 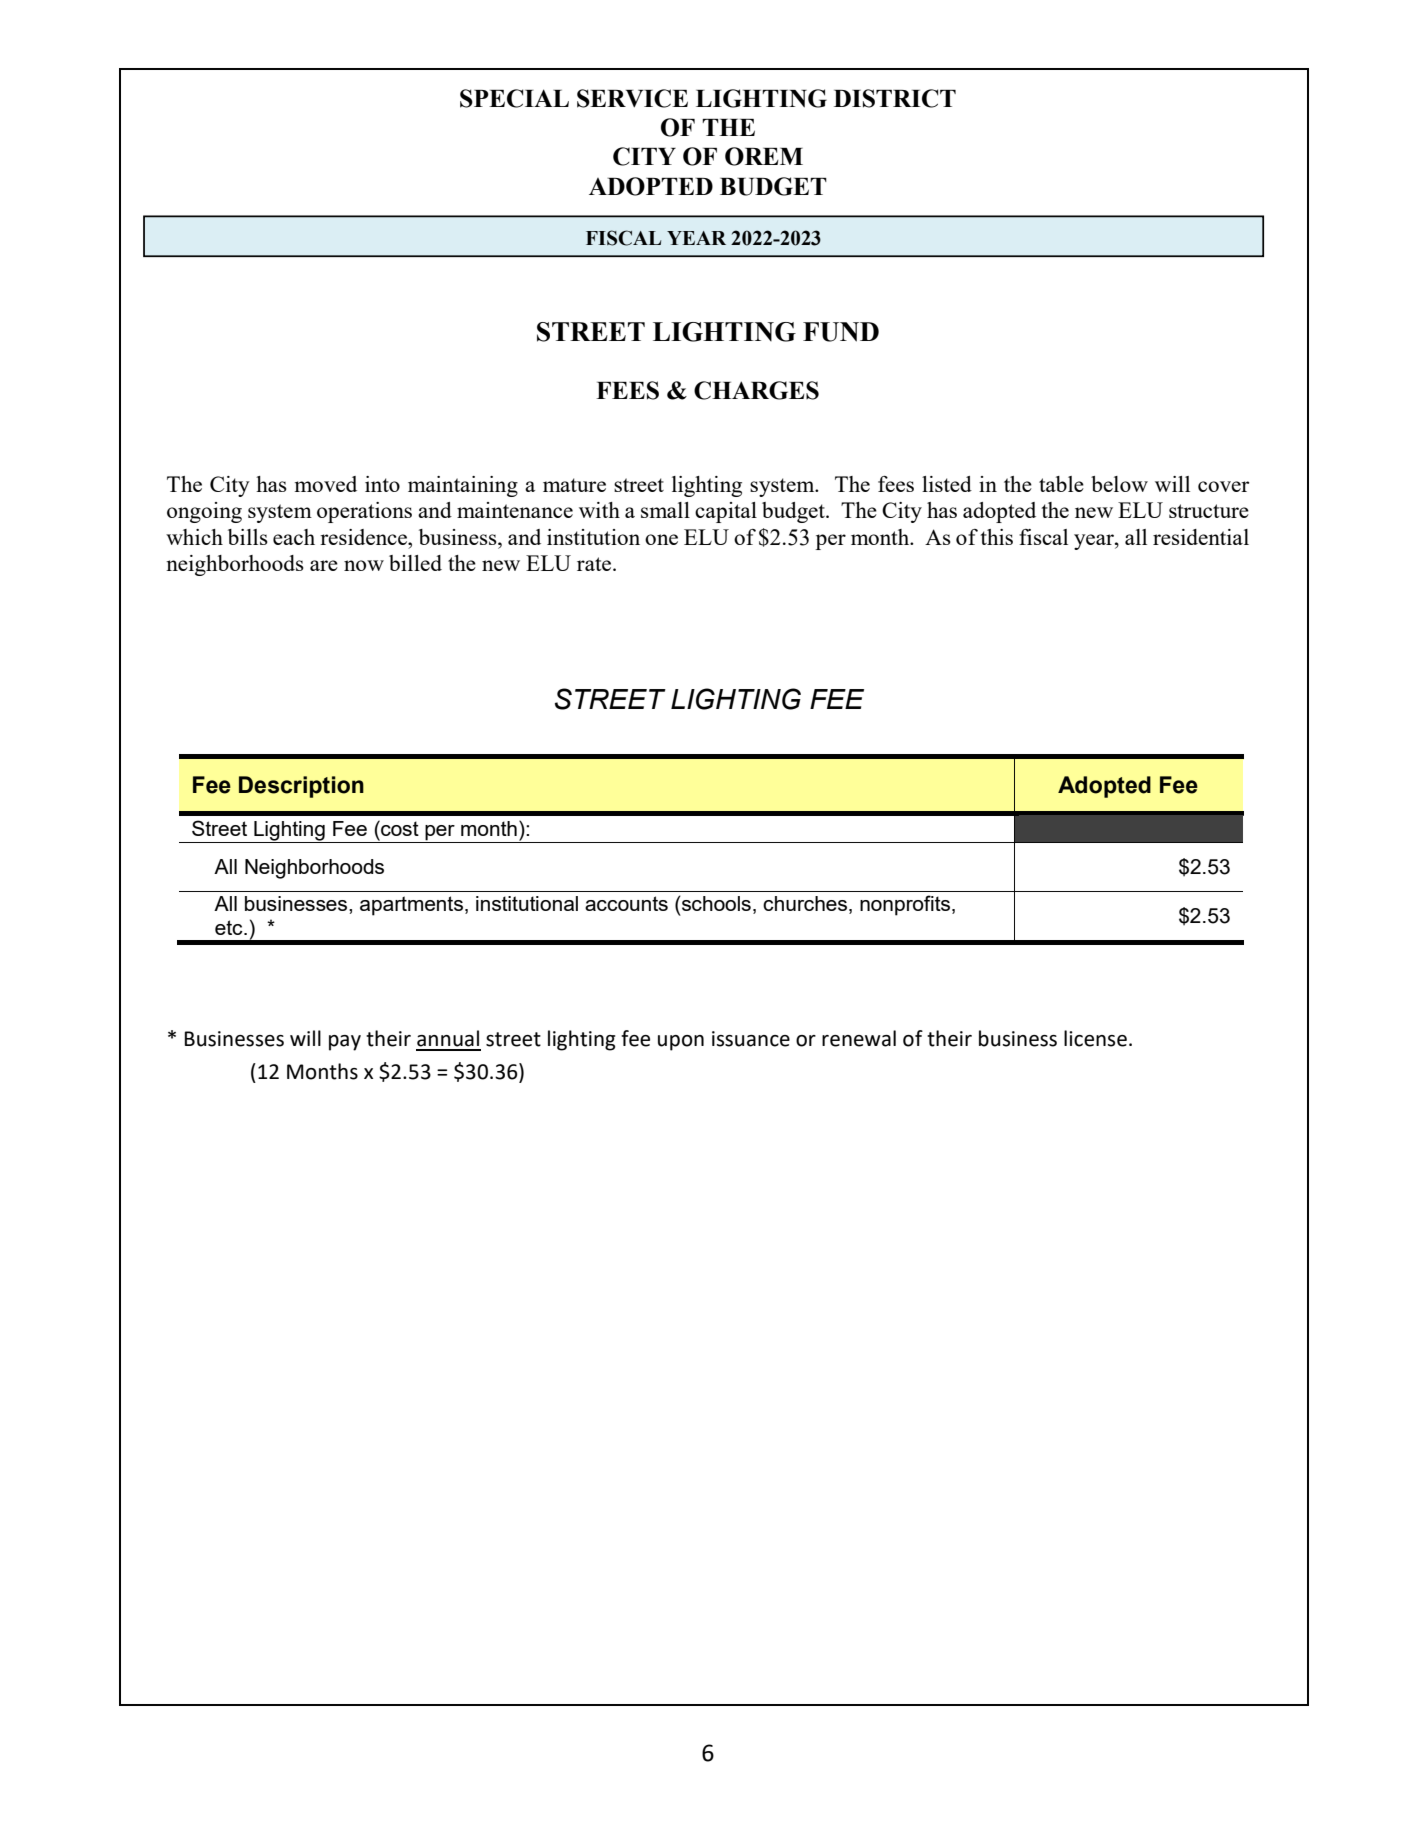 What do you see at coordinates (324, 565) in the screenshot?
I see `are` at bounding box center [324, 565].
